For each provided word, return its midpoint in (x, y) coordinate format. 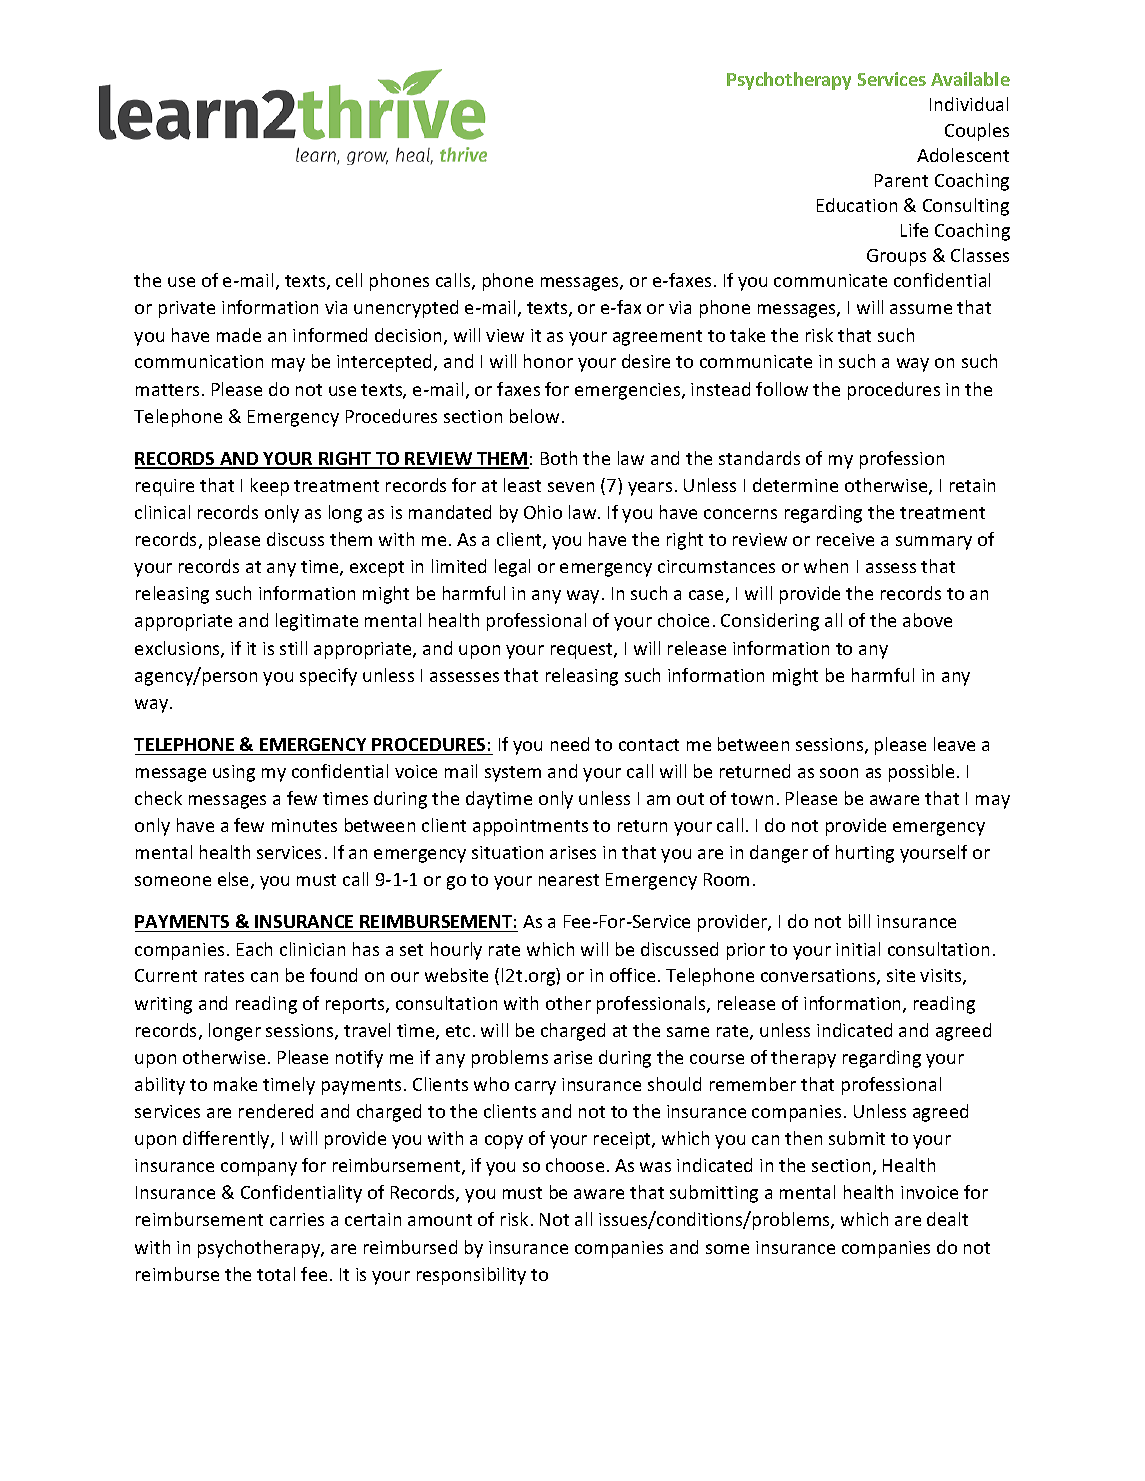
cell (349, 280)
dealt (947, 1219)
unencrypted (406, 309)
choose (575, 1165)
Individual (969, 104)
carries (297, 1219)
